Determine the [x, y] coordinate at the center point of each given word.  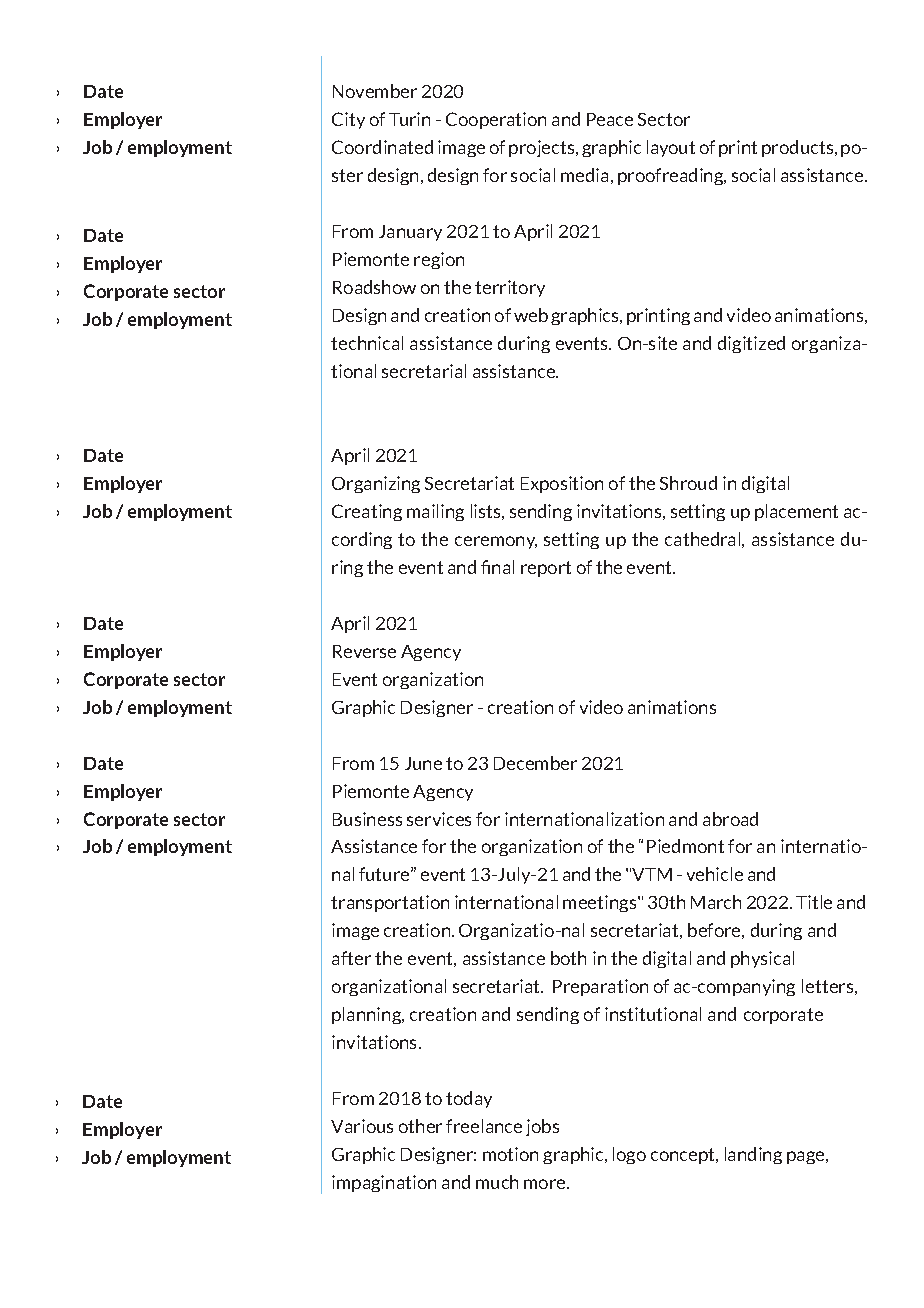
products [799, 148]
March [716, 902]
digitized [751, 344]
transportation [390, 903]
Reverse [364, 651]
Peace [610, 119]
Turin [409, 119]
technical [367, 343]
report [546, 569]
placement [796, 512]
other [420, 1126]
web [531, 315]
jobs [542, 1127]
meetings [601, 903]
